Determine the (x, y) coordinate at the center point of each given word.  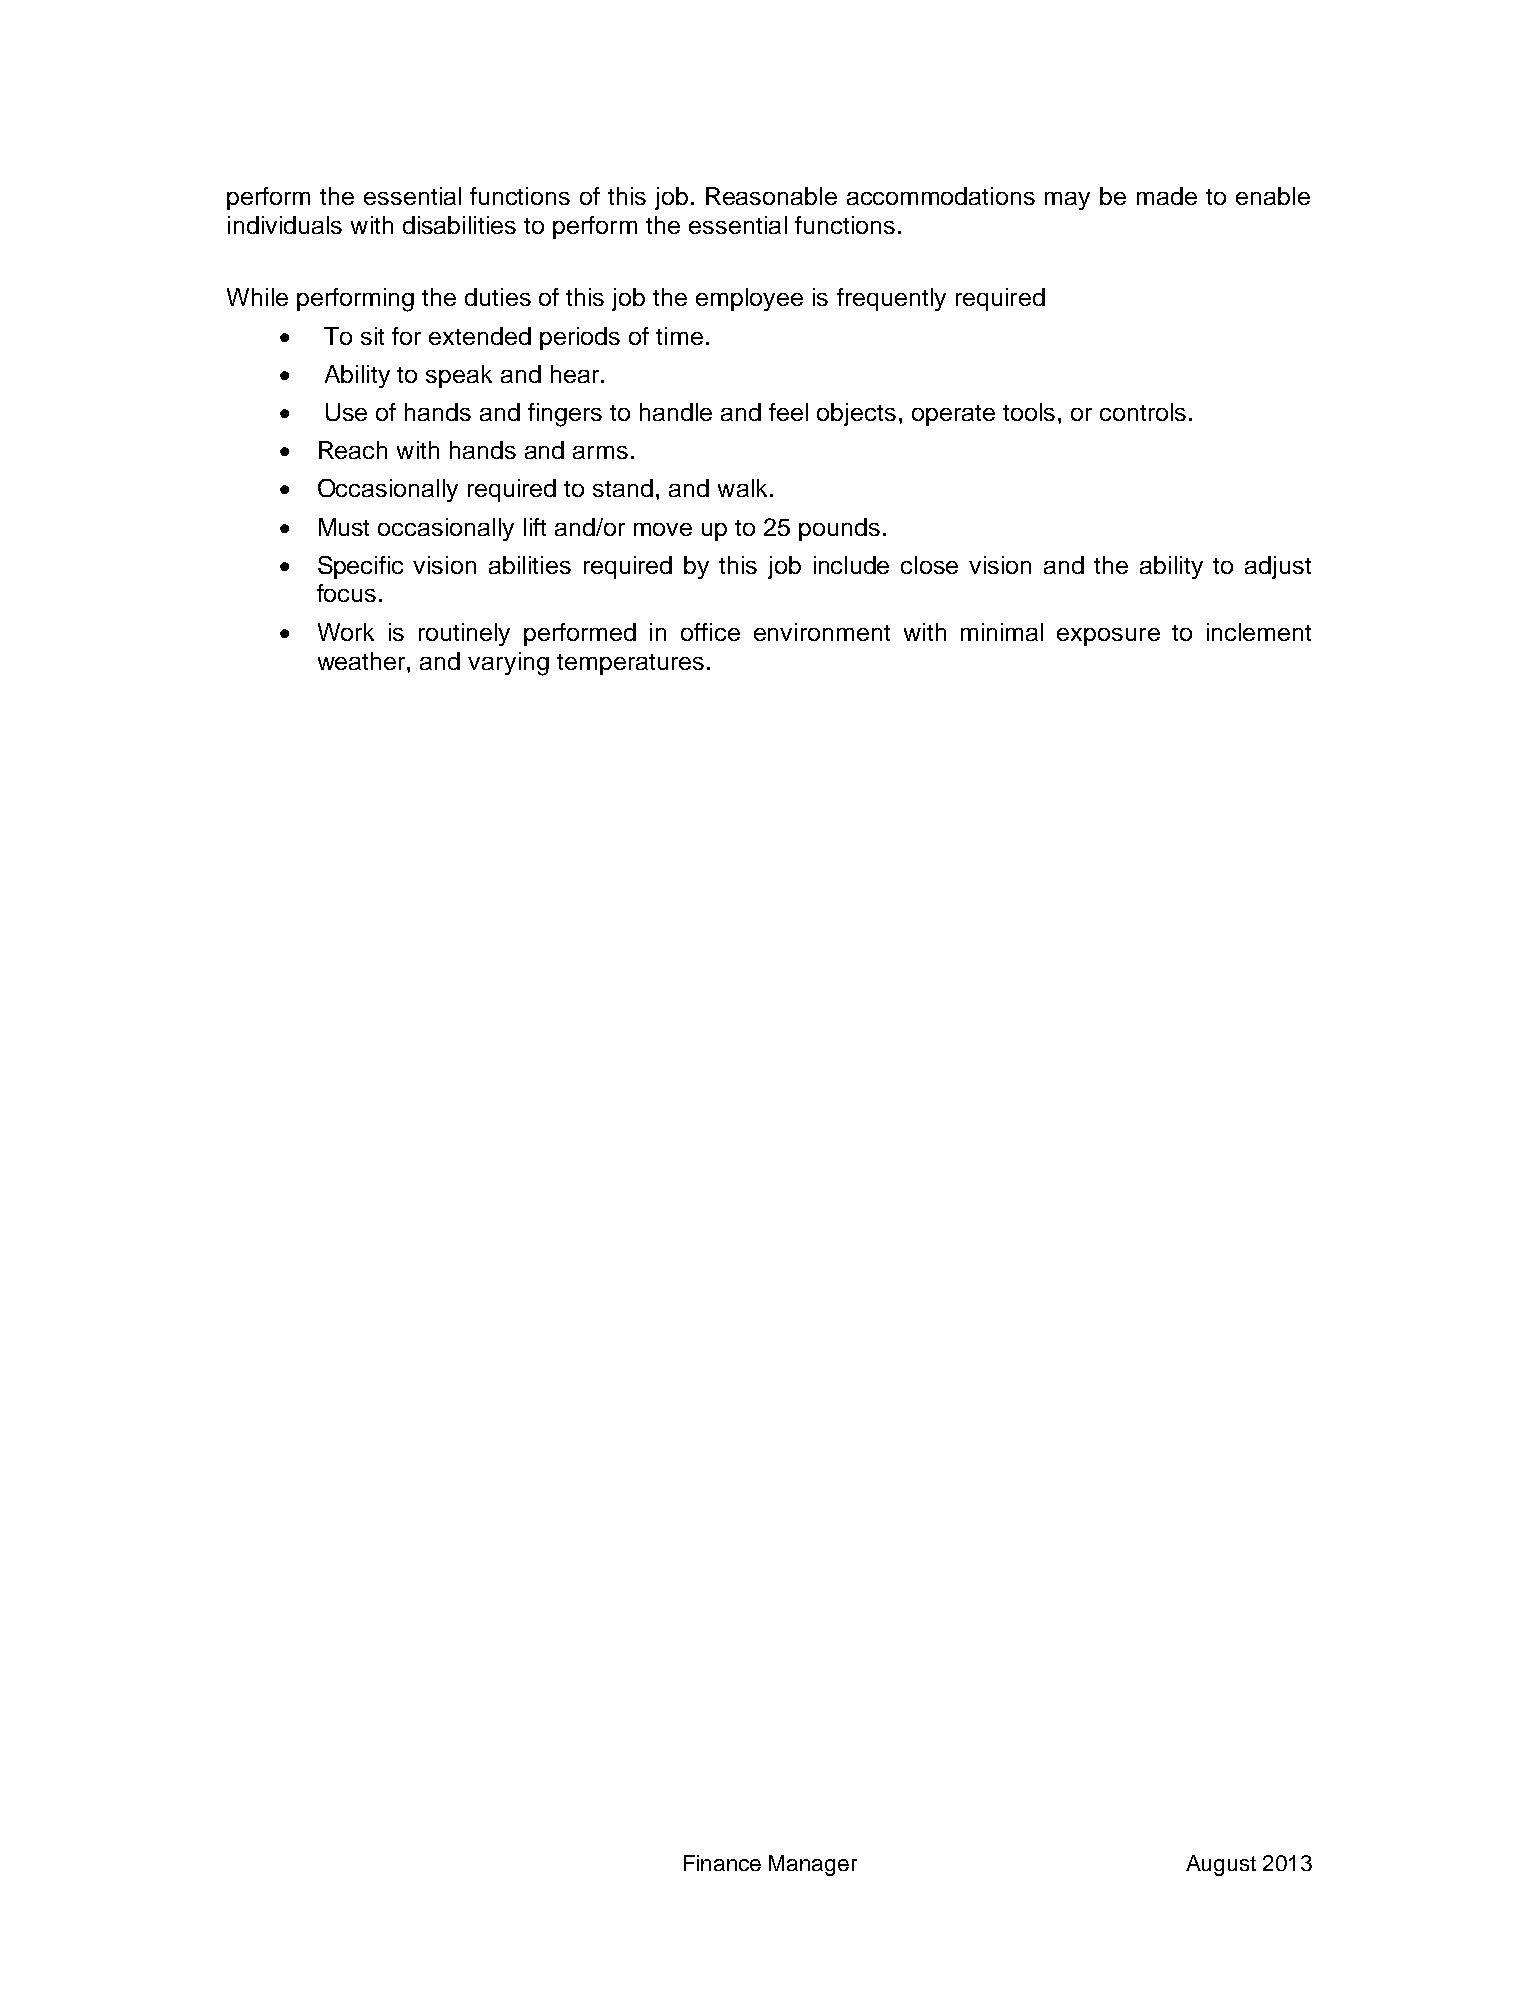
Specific (360, 567)
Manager (813, 1865)
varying (508, 664)
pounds (839, 529)
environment (822, 632)
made (1167, 196)
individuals (285, 225)
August (1221, 1865)
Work (346, 632)
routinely (464, 634)
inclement (1259, 632)
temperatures (630, 664)
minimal (1002, 632)
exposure (1108, 637)
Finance (722, 1863)
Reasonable (771, 196)
